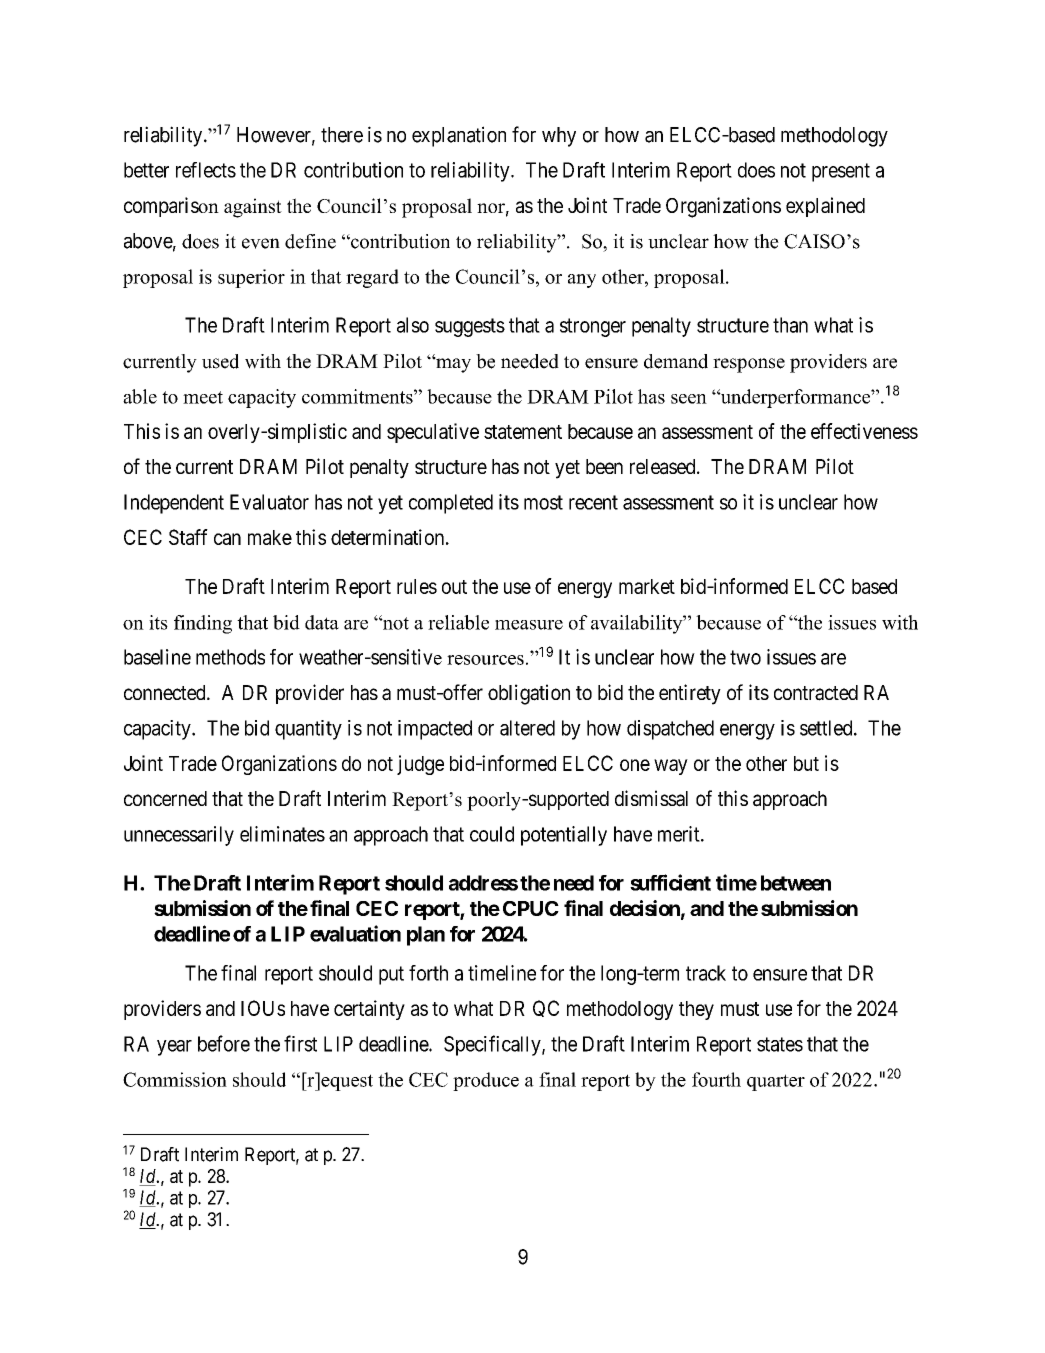  I want to click on quarter, so click(776, 1082).
